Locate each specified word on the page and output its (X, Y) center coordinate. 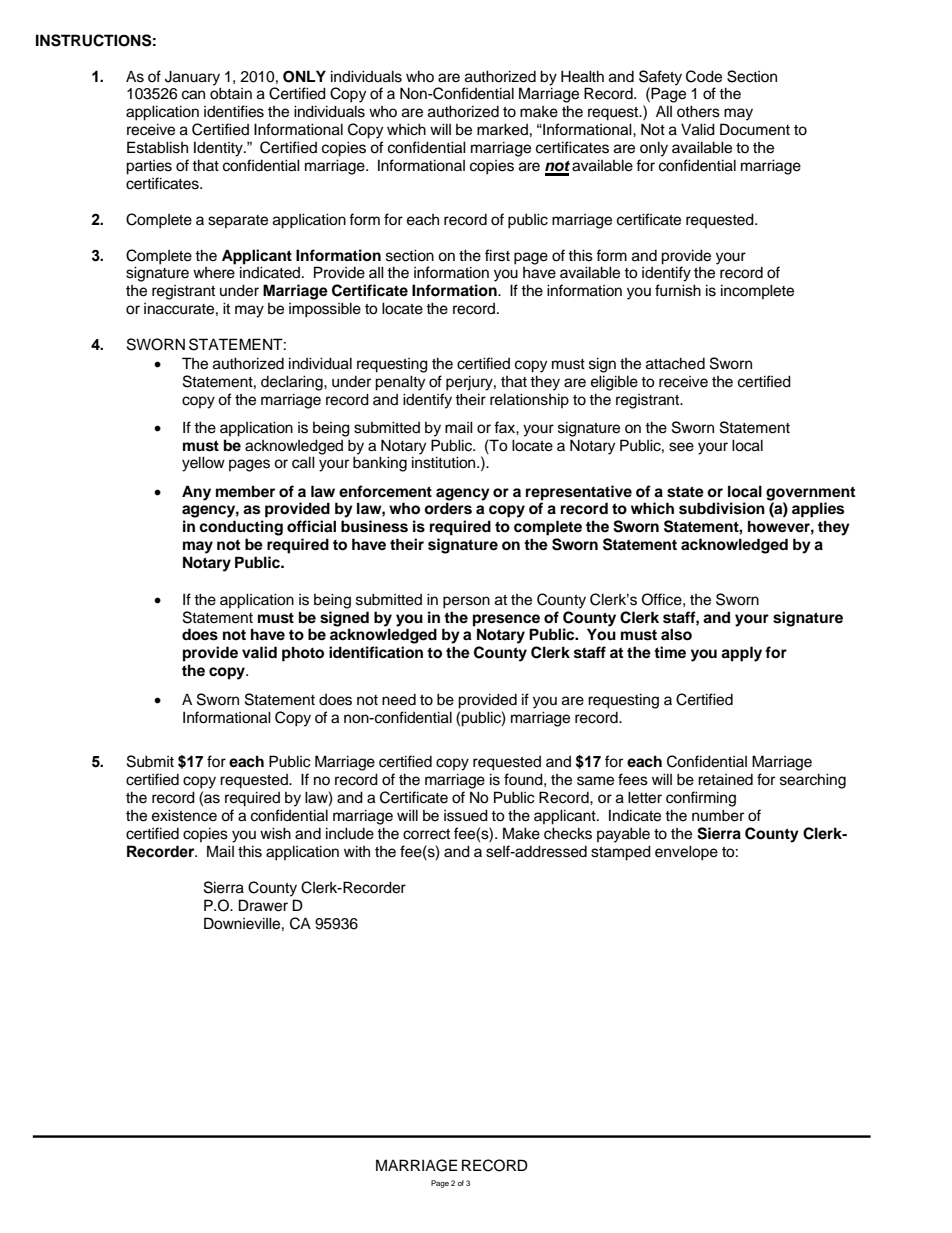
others (698, 111)
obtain (231, 93)
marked (502, 129)
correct (426, 834)
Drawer (263, 905)
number (718, 815)
